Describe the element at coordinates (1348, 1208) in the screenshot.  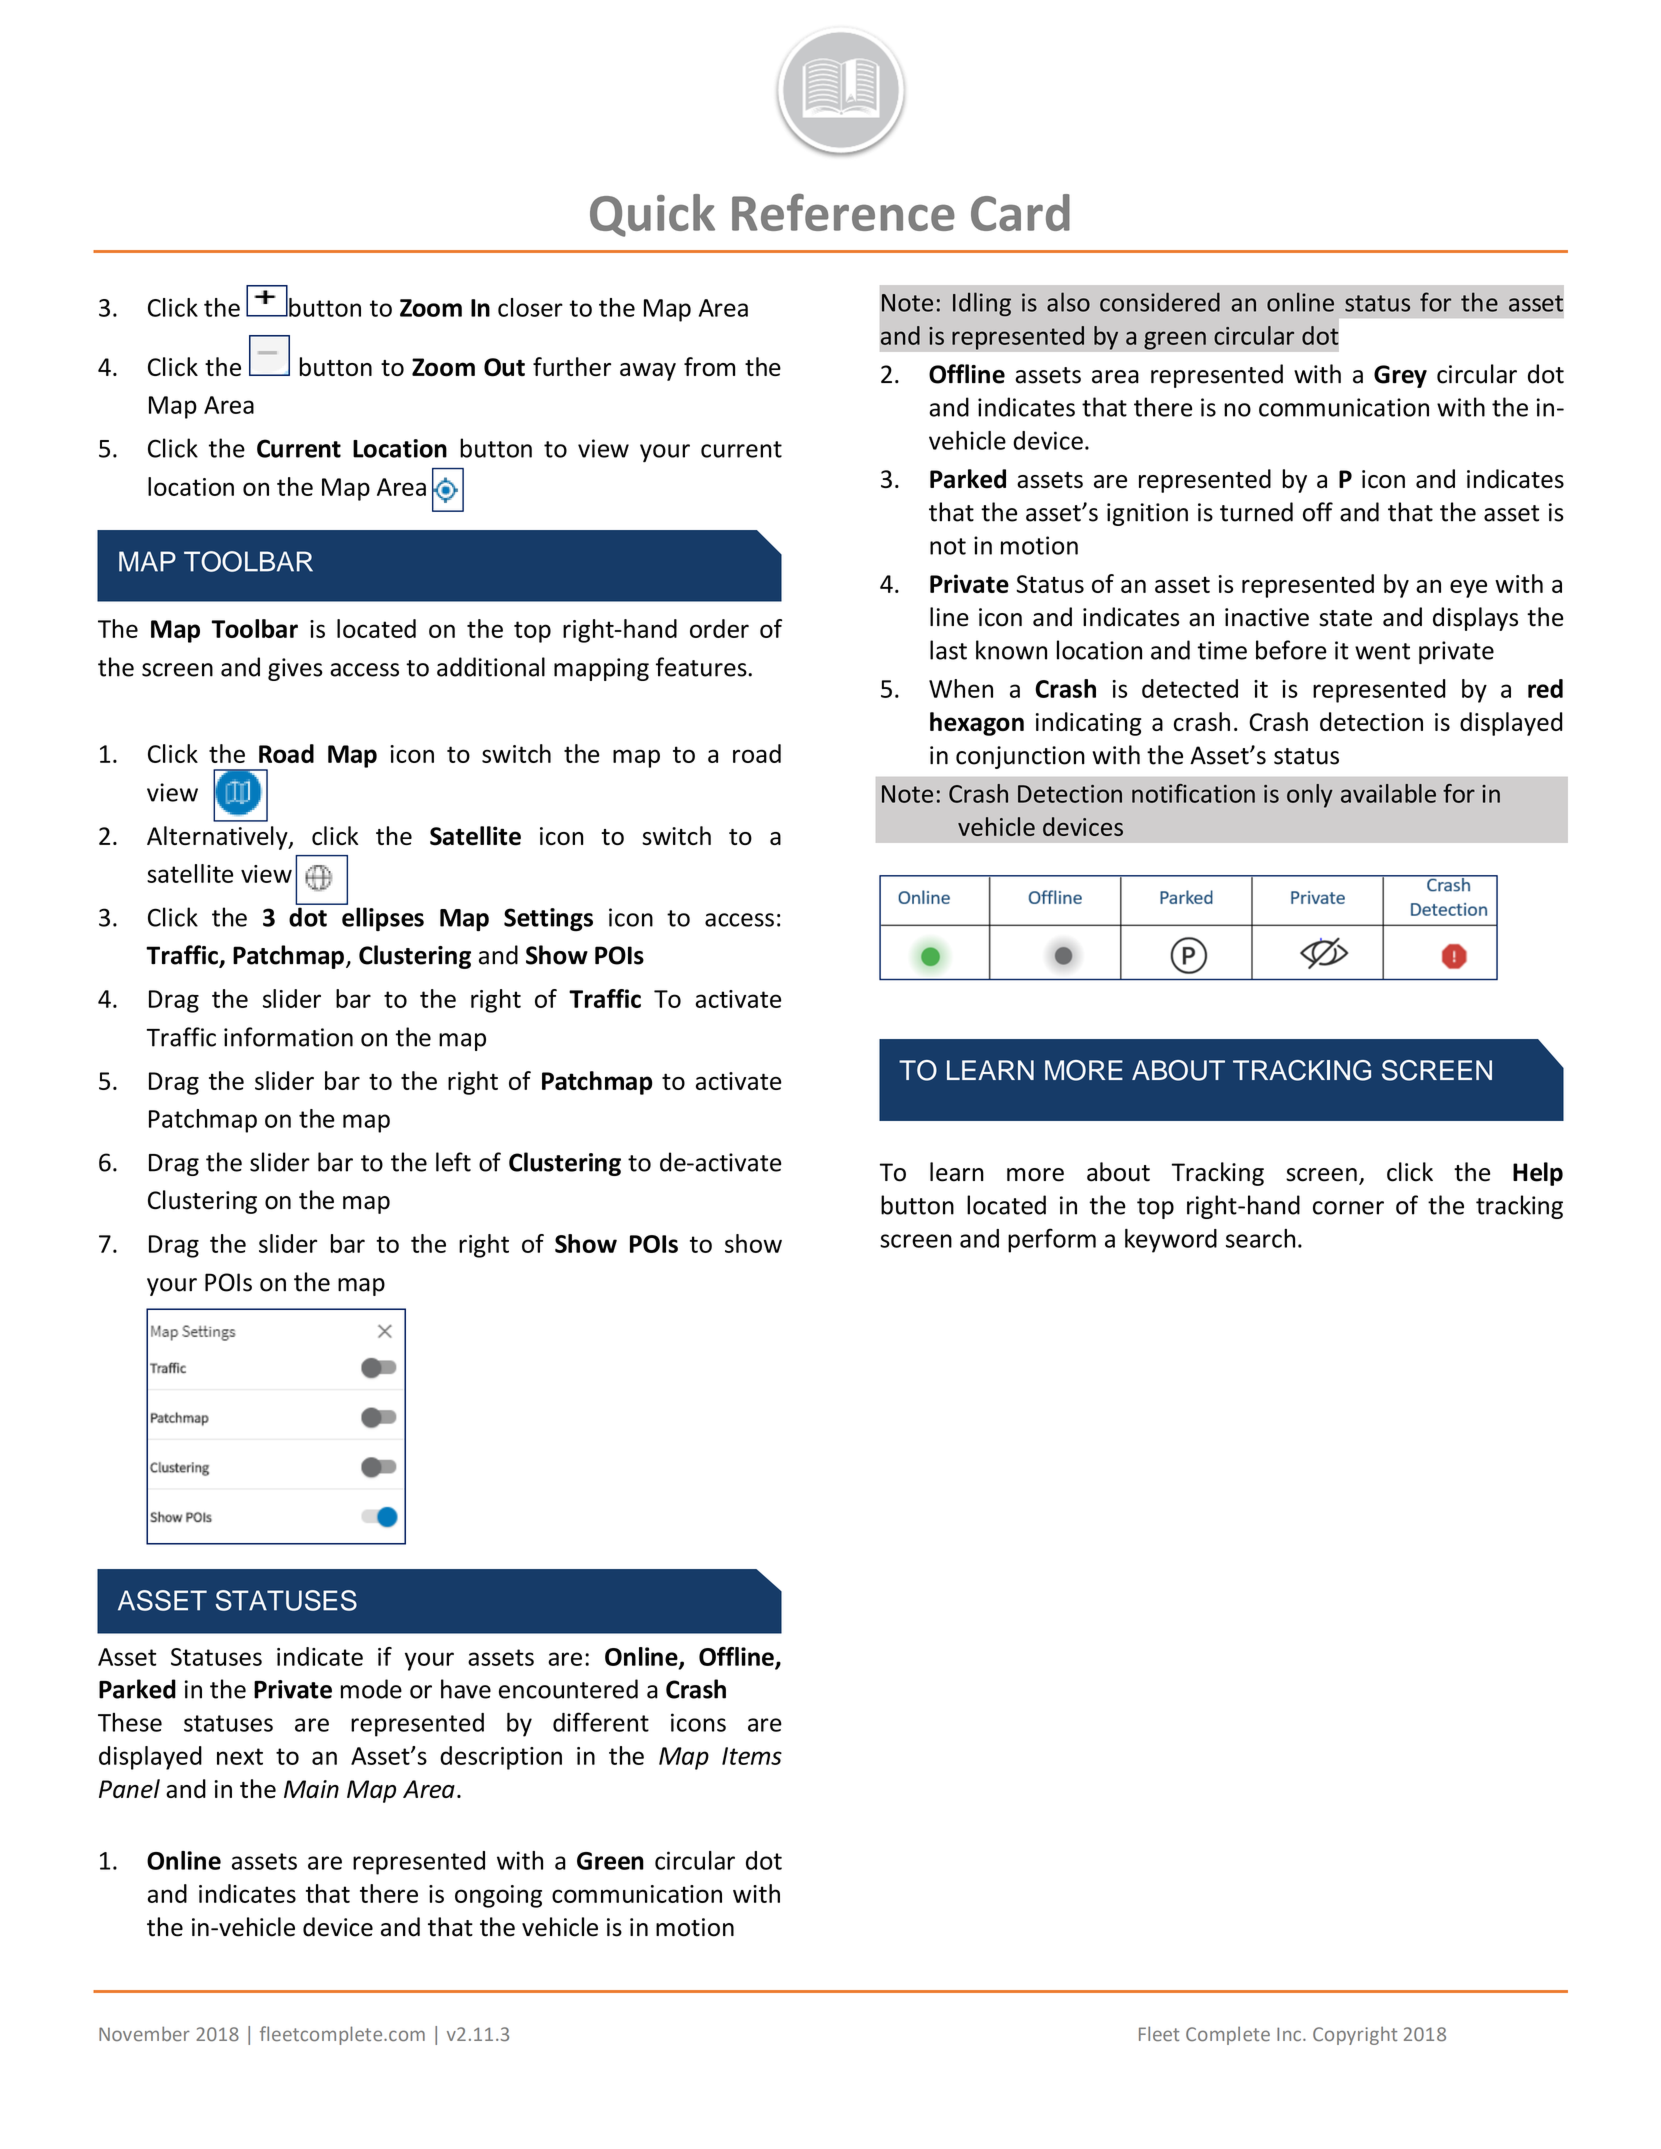
I see `corner` at that location.
